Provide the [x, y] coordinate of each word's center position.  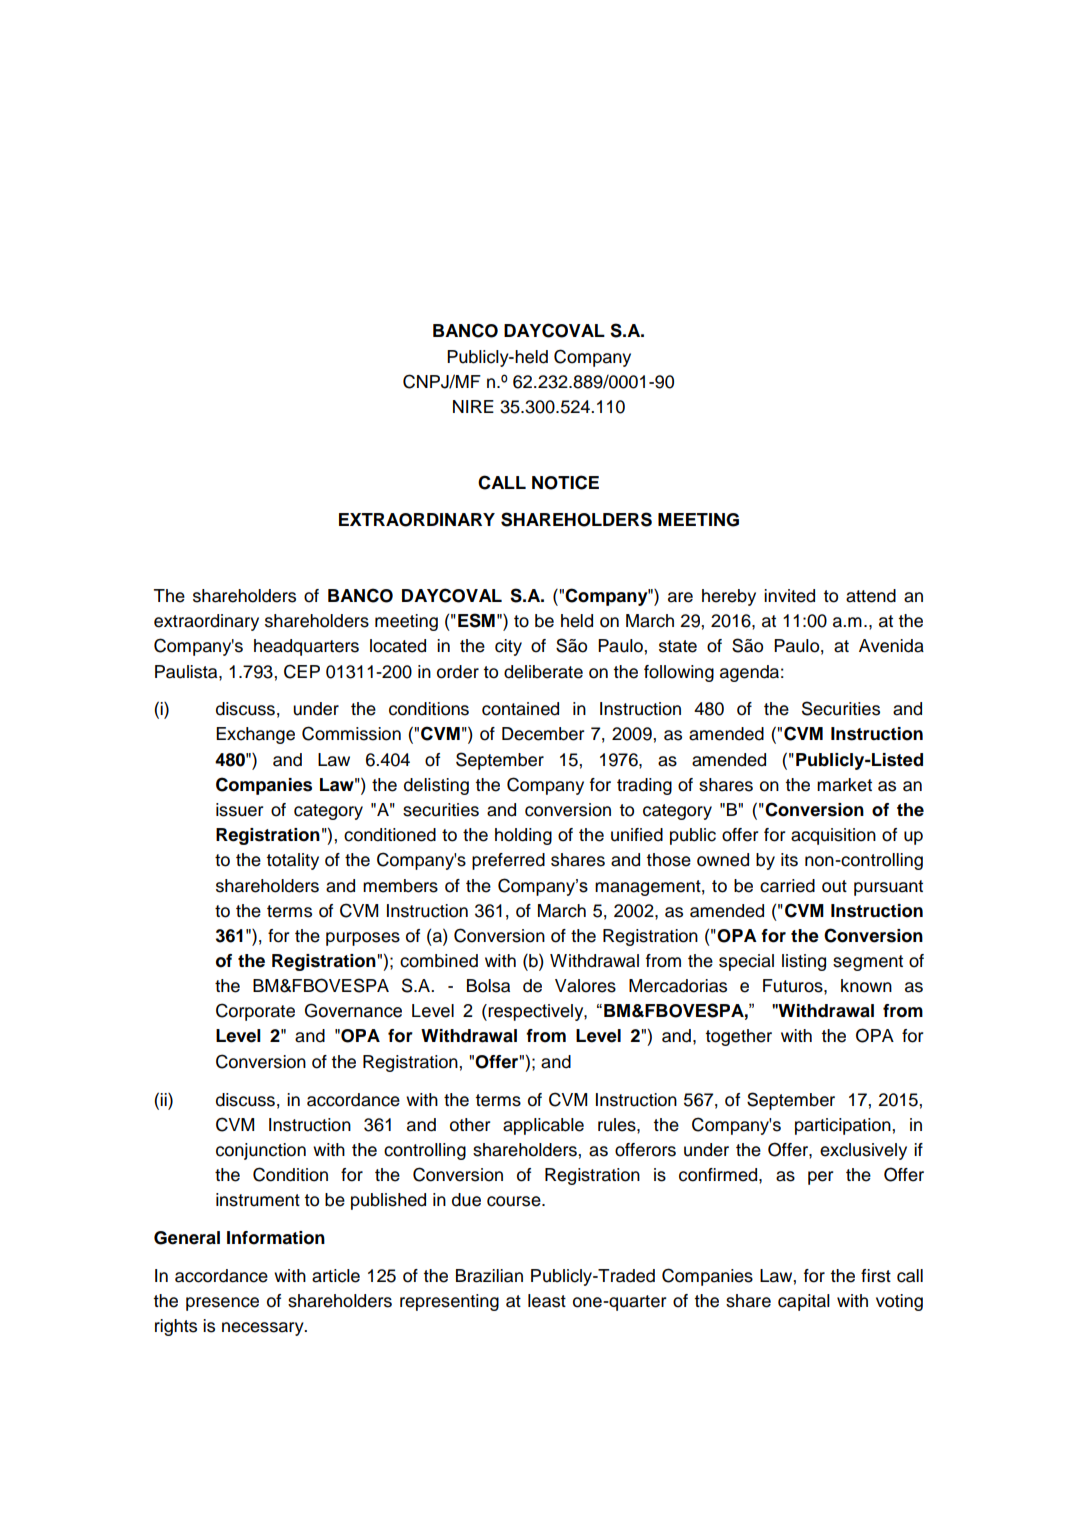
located [398, 646]
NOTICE [565, 482]
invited [789, 596]
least [547, 1301]
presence [222, 1304]
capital [804, 1302]
